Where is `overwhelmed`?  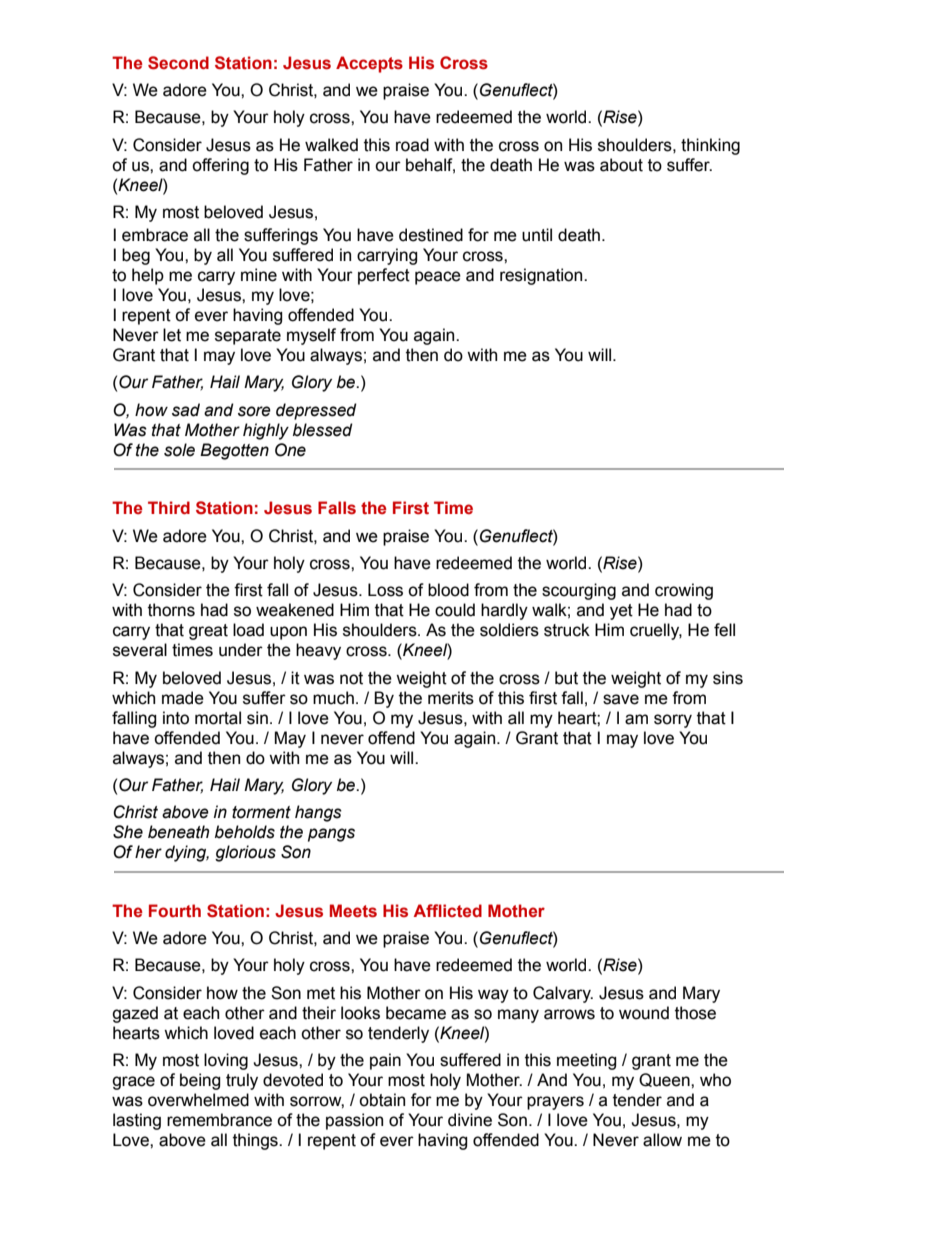
overwhelmed is located at coordinates (198, 1100).
